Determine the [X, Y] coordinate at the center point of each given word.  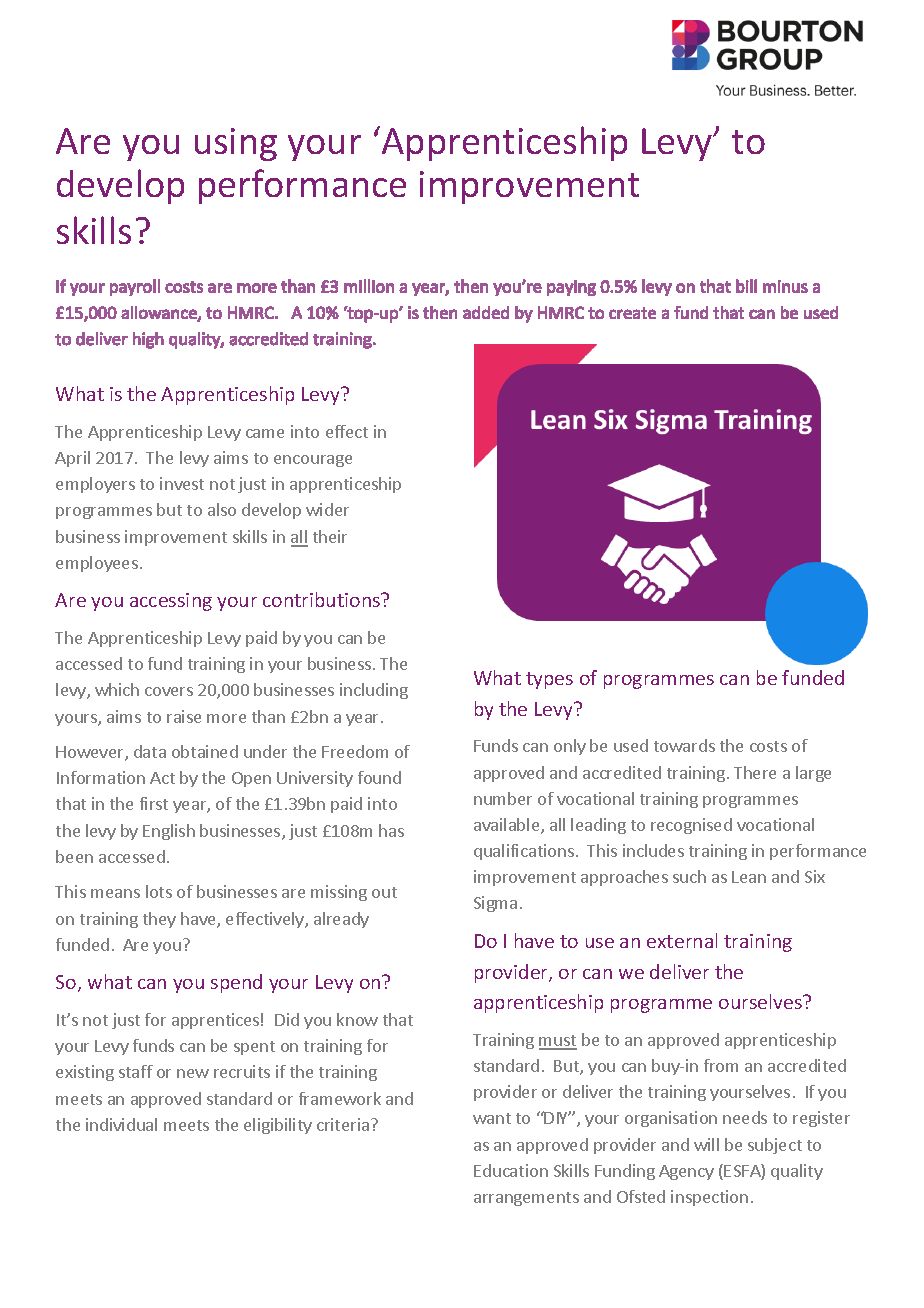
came [265, 433]
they [159, 920]
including [374, 691]
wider [327, 509]
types [549, 680]
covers [169, 691]
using [236, 144]
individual [121, 1124]
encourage [313, 461]
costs [768, 746]
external [682, 940]
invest [182, 483]
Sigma [495, 904]
